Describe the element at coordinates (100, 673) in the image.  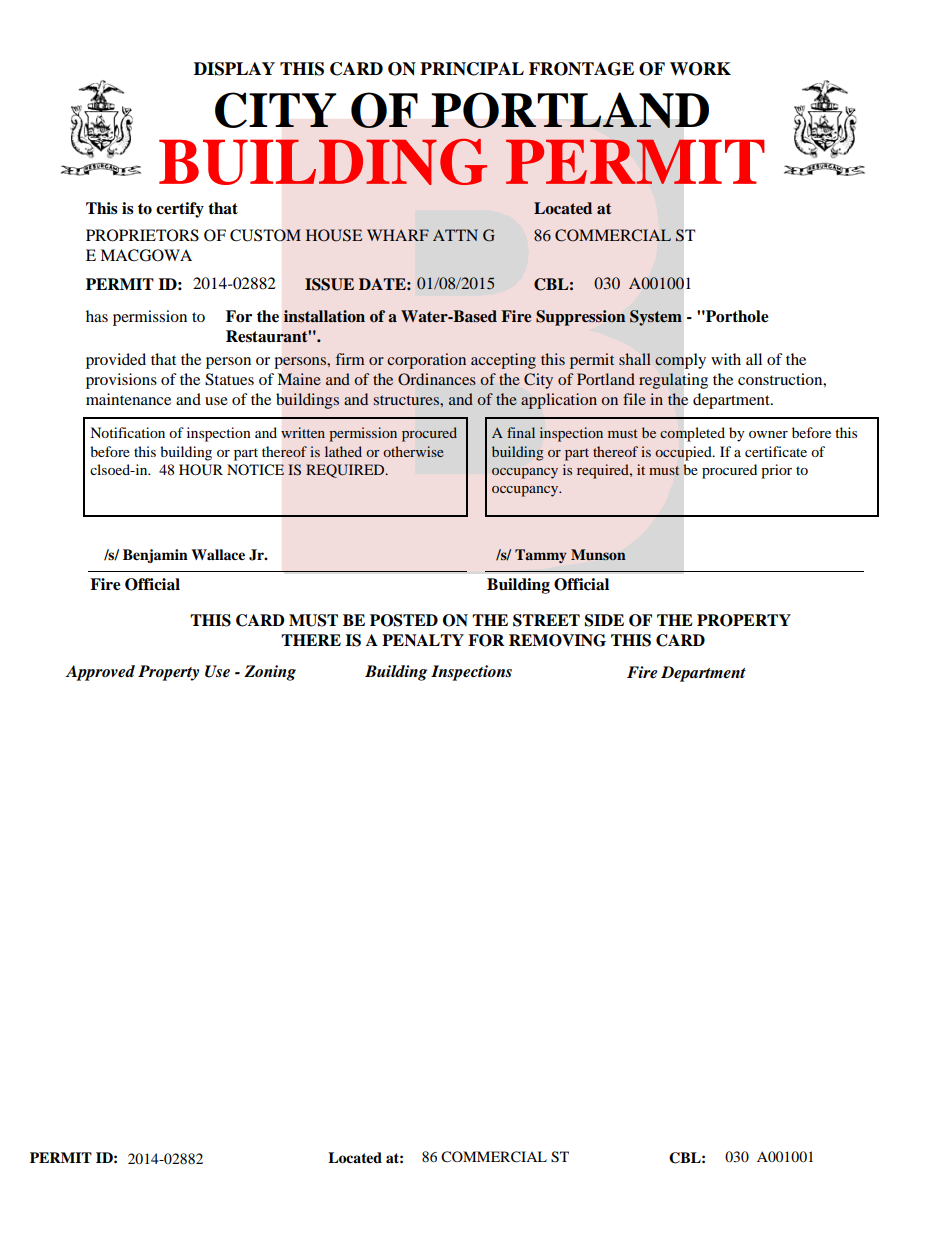
I see `Approved` at that location.
